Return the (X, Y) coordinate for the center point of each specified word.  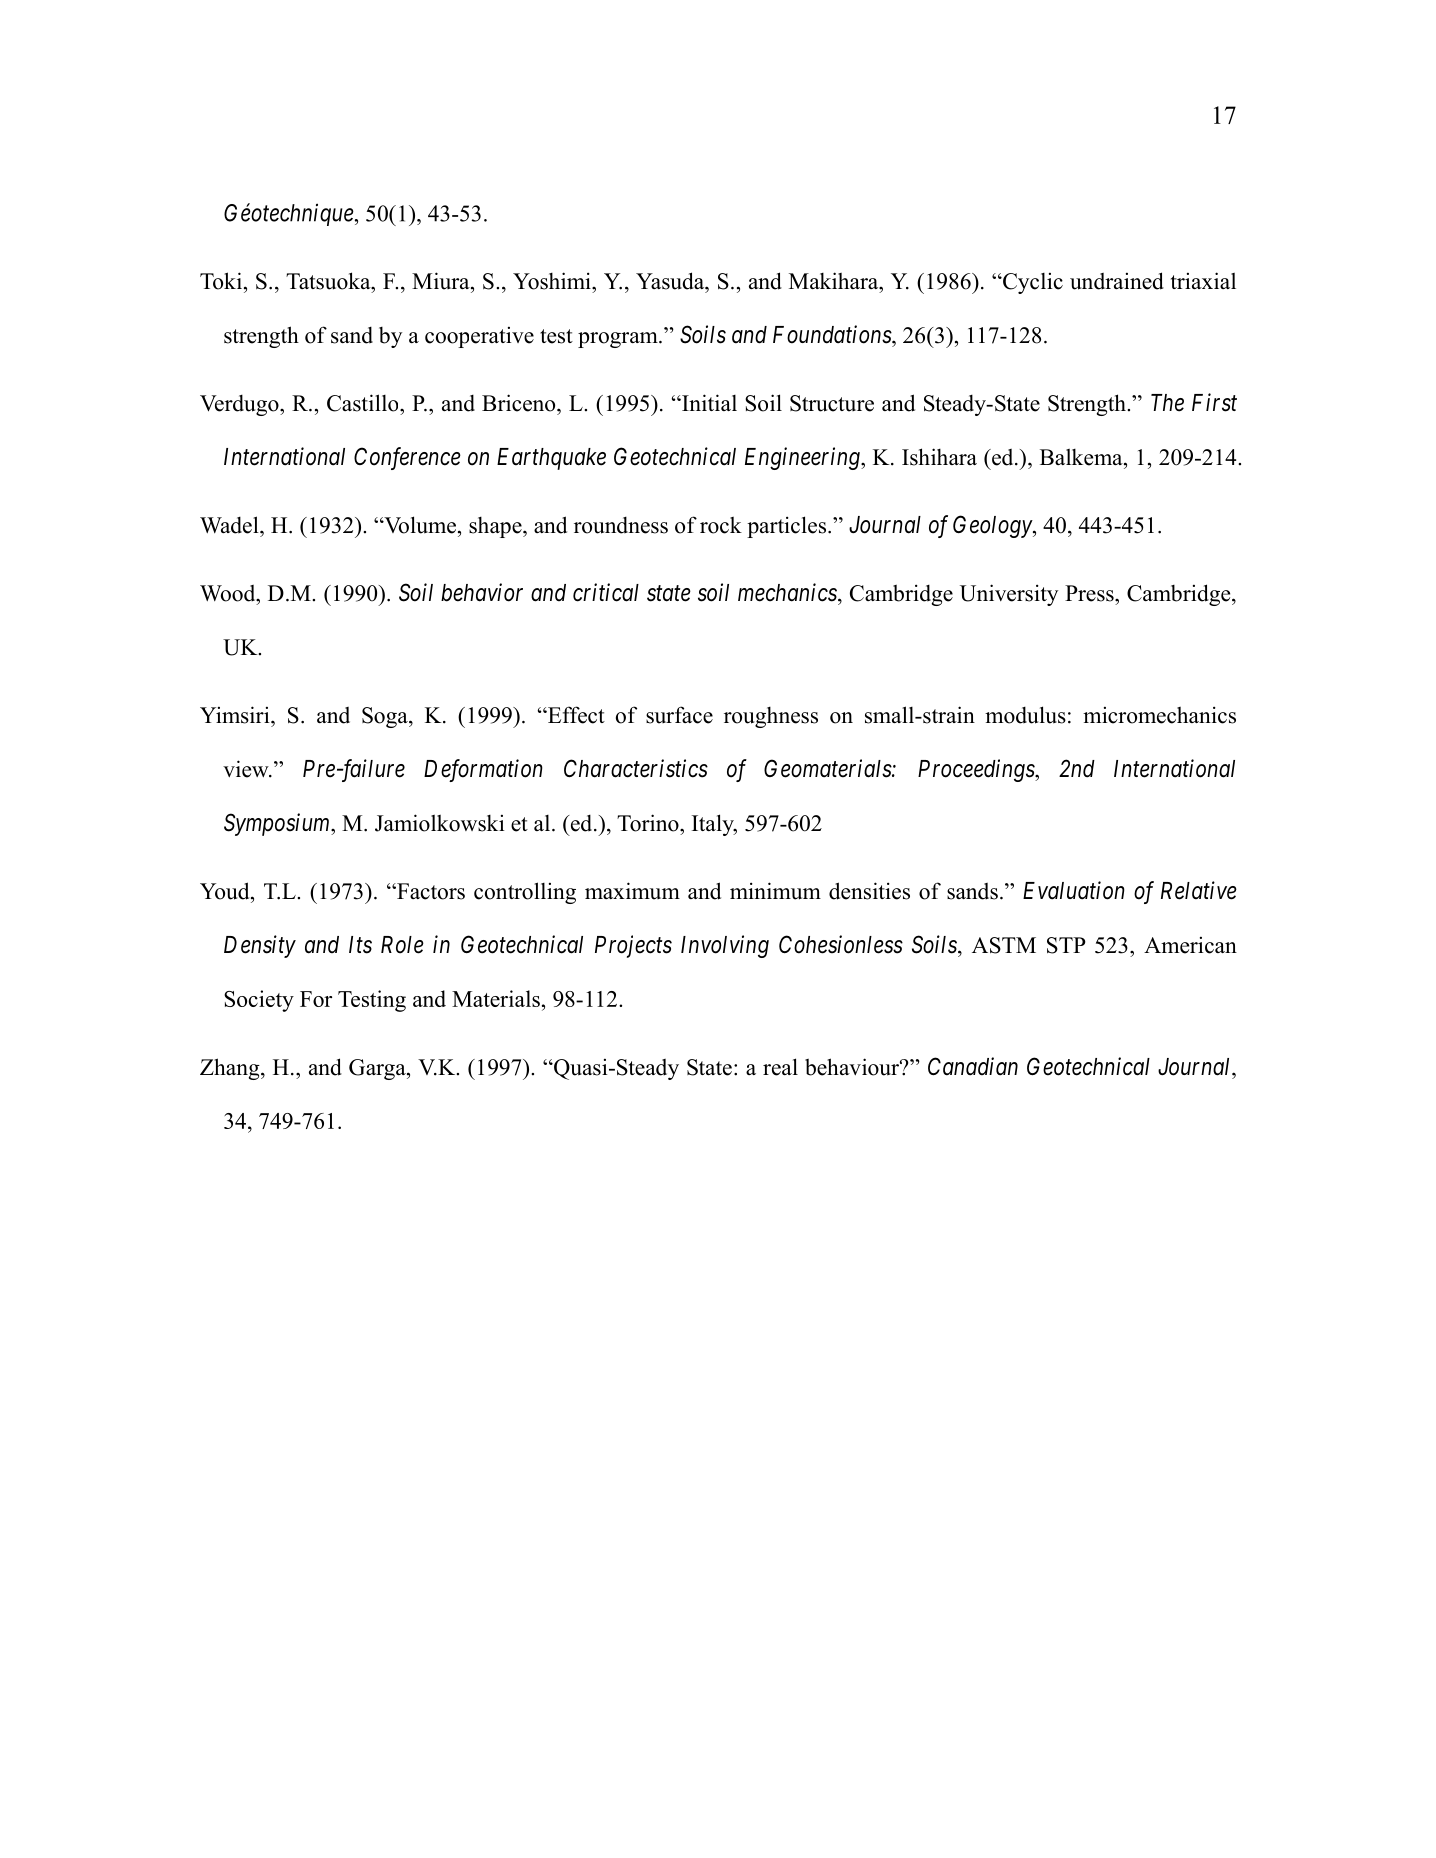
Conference (407, 458)
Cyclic (1032, 283)
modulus (1025, 715)
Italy (714, 825)
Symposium (278, 824)
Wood (229, 593)
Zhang (231, 1069)
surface (679, 715)
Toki (221, 281)
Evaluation (1074, 890)
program (619, 340)
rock (721, 525)
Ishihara (939, 457)
